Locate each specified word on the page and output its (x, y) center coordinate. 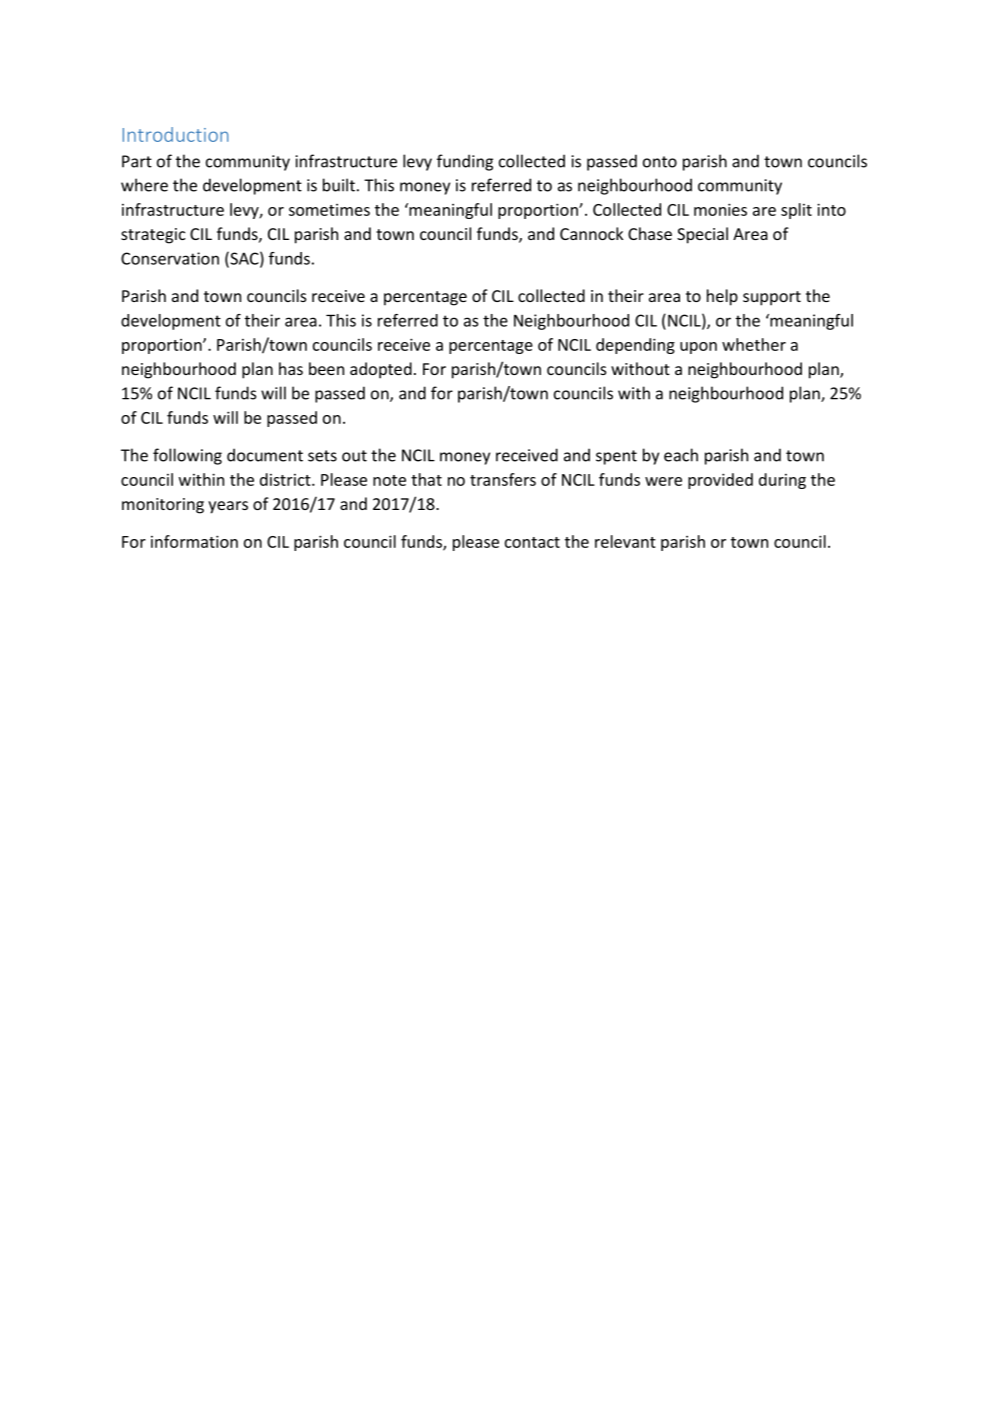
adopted (381, 370)
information (194, 541)
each (681, 455)
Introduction (175, 134)
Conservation (170, 258)
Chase (650, 233)
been (326, 368)
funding (465, 162)
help (722, 297)
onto (660, 162)
